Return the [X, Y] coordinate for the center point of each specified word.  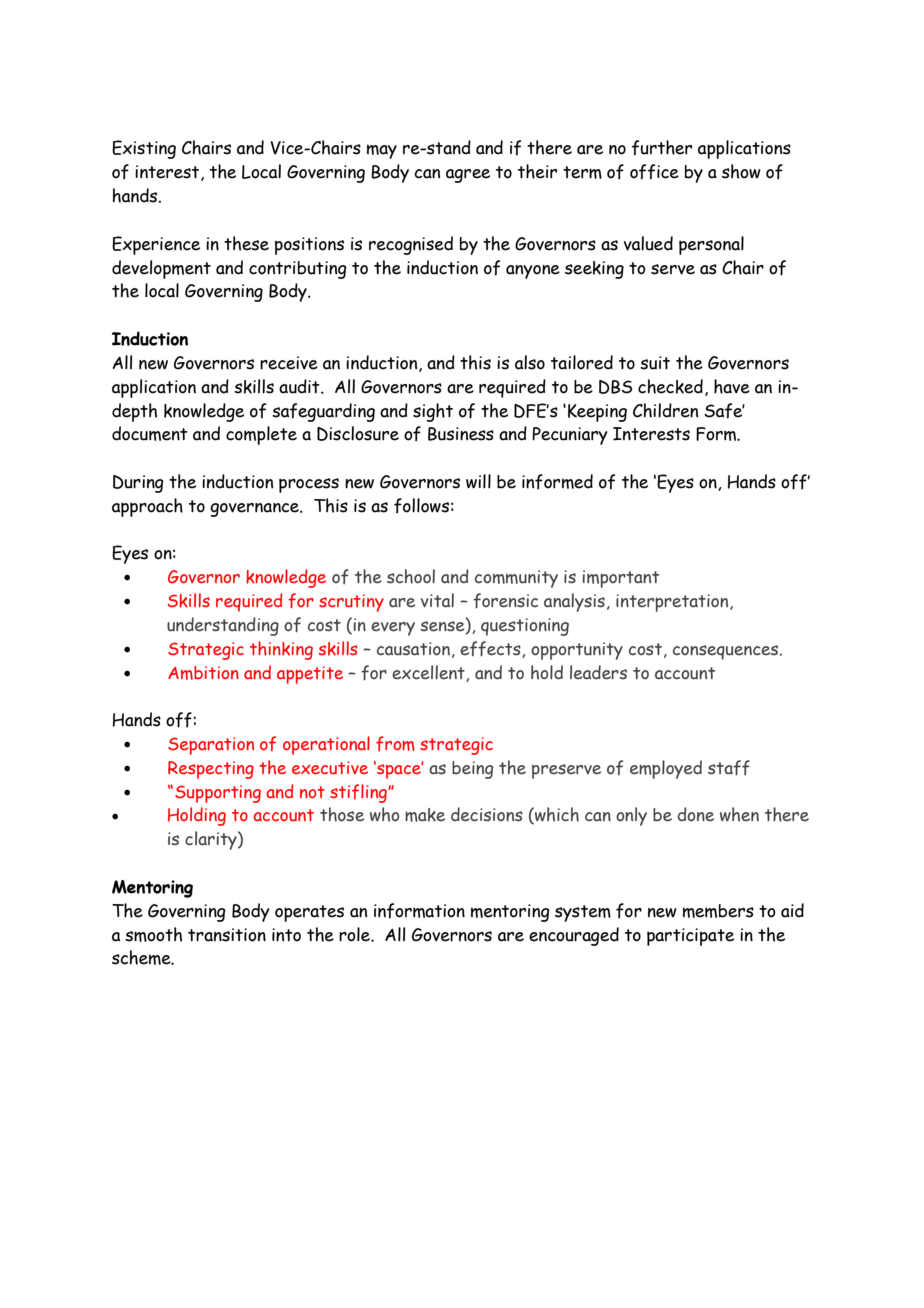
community [516, 579]
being [472, 770]
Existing [144, 149]
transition [227, 935]
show [741, 171]
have [732, 386]
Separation [211, 746]
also [530, 362]
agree [468, 176]
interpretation [673, 603]
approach [147, 507]
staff [729, 768]
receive [289, 363]
